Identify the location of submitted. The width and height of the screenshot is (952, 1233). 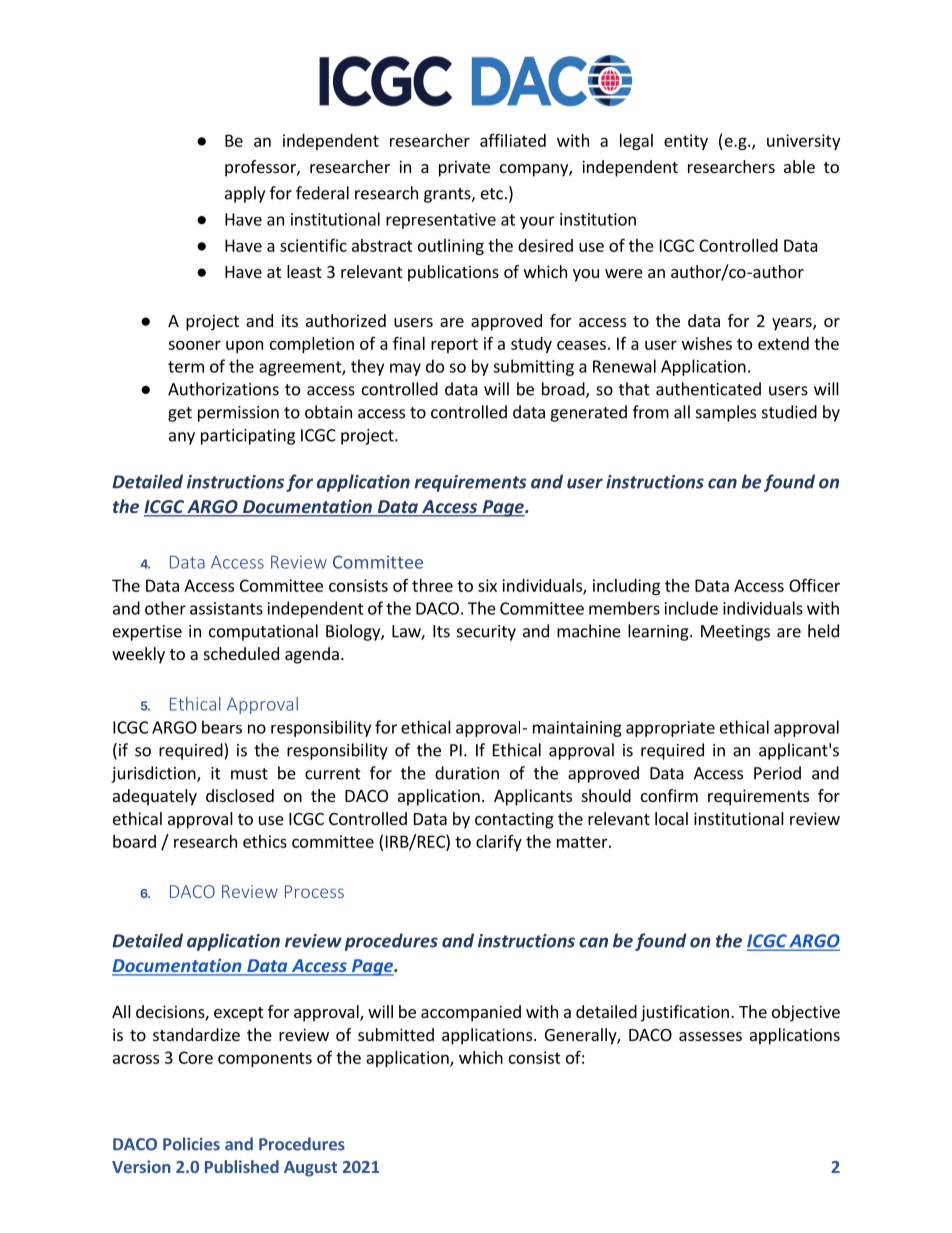
(396, 1034).
